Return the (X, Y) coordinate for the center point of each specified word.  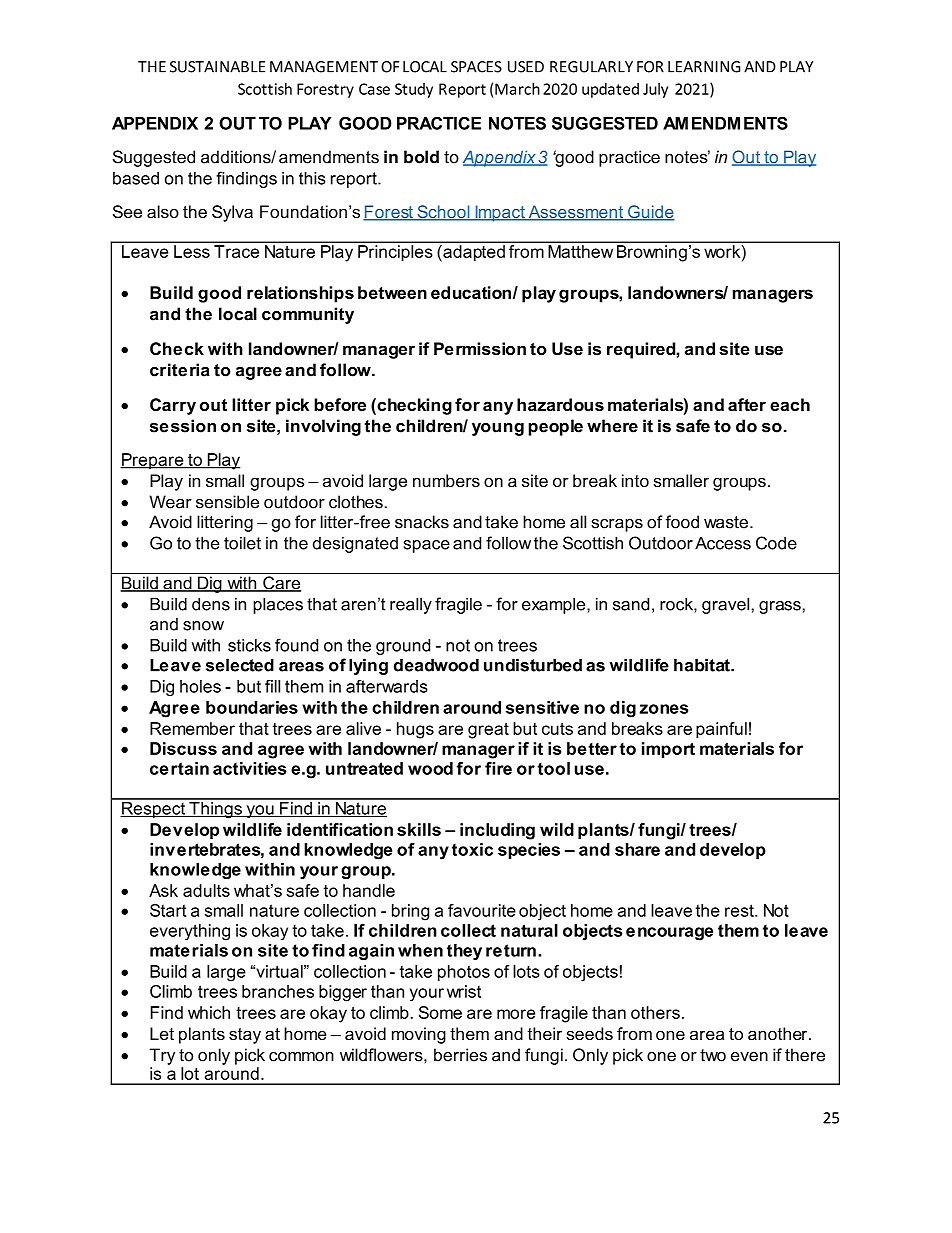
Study (414, 90)
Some (440, 1012)
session (183, 426)
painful (721, 730)
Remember (192, 728)
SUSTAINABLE (217, 67)
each (790, 404)
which (209, 1012)
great (488, 731)
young (498, 429)
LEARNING (704, 67)
